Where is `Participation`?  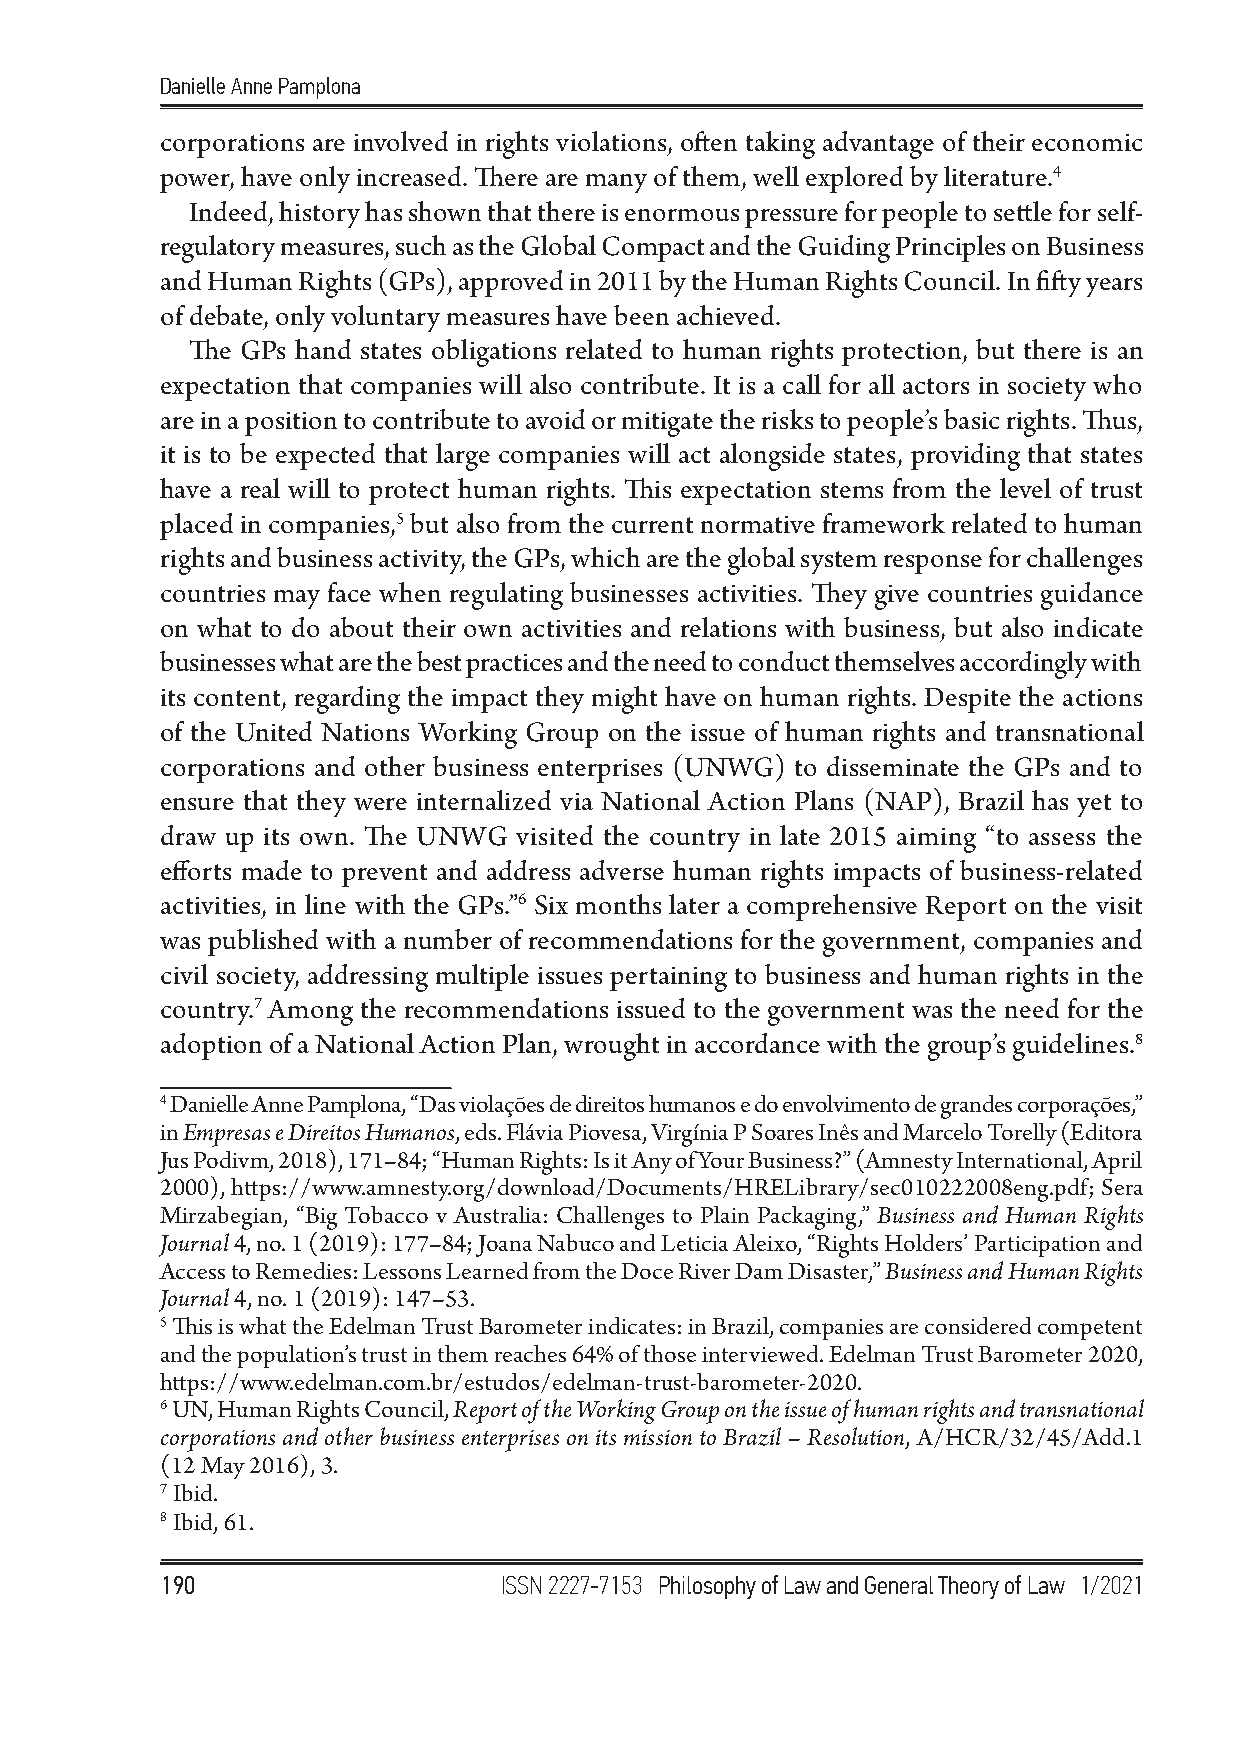
Participation is located at coordinates (1037, 1246).
